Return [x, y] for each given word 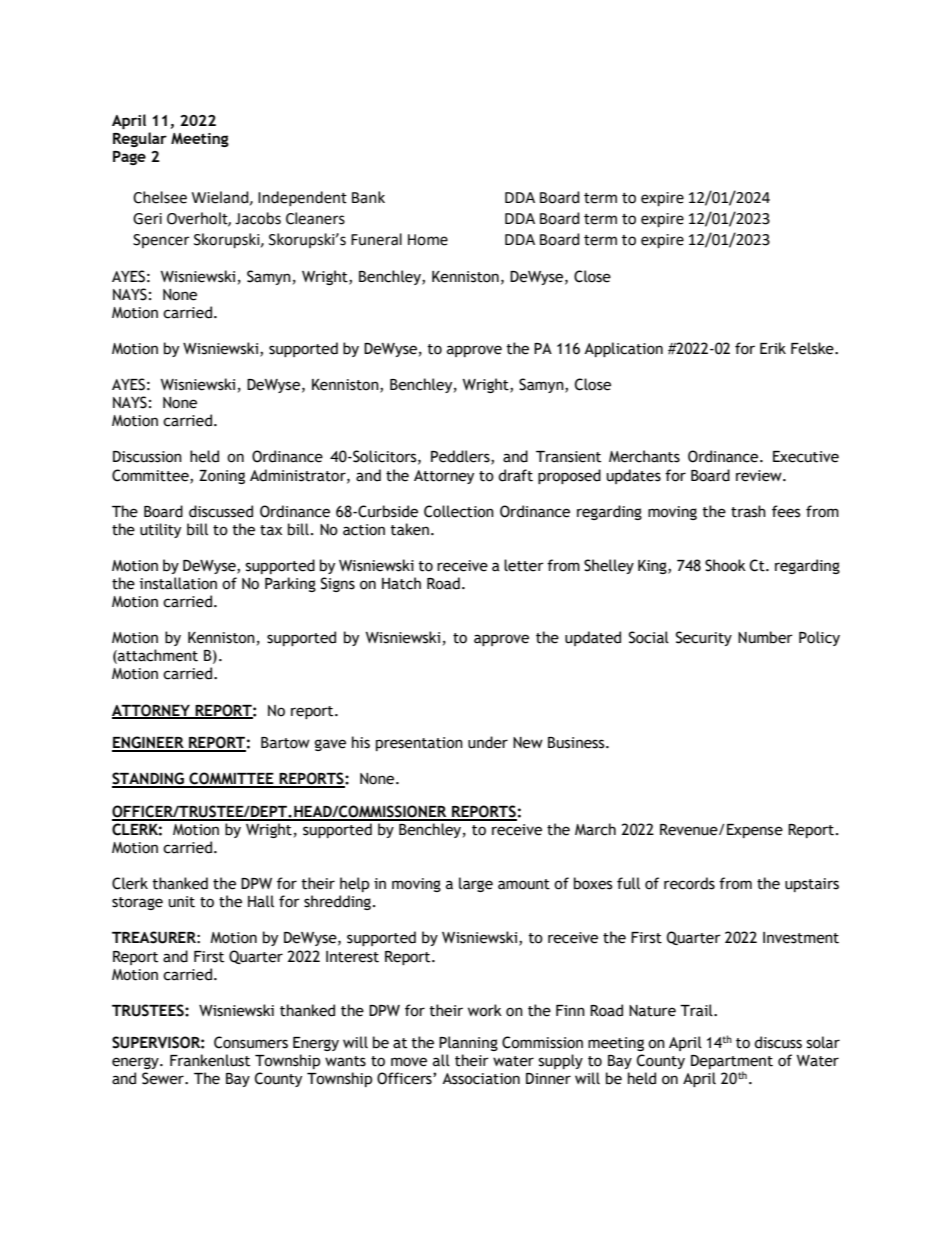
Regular [140, 139]
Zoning [222, 477]
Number [765, 637]
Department [732, 1063]
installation [178, 583]
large [476, 884]
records [689, 883]
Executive [806, 457]
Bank [368, 197]
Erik [773, 348]
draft [515, 475]
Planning [468, 1043]
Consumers [251, 1042]
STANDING [149, 779]
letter [524, 565]
